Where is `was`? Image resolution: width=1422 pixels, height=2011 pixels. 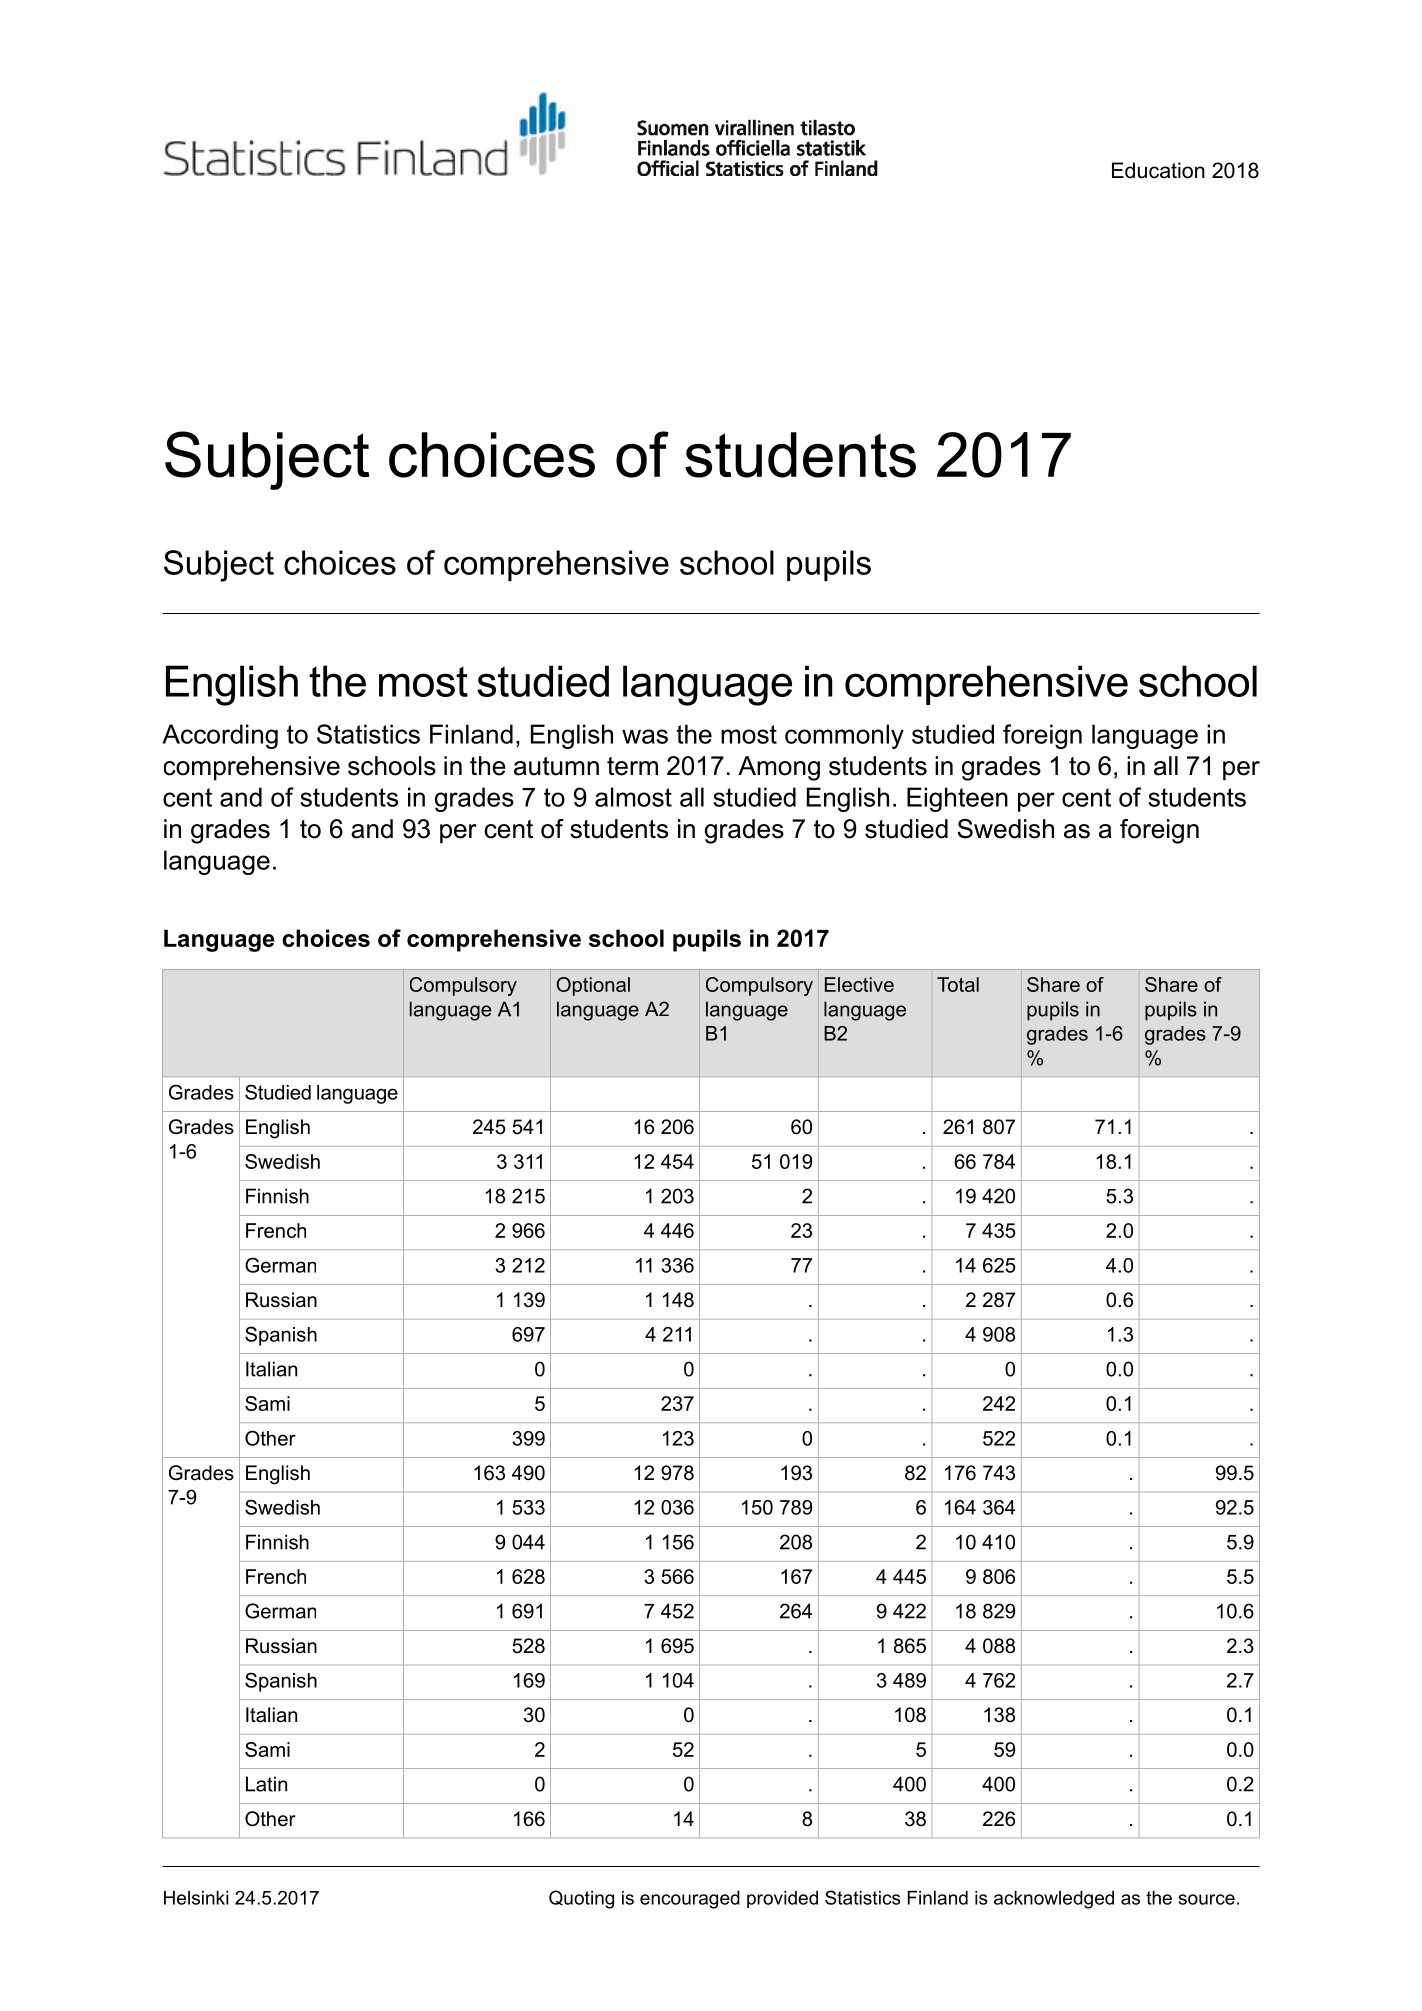 was is located at coordinates (645, 736).
